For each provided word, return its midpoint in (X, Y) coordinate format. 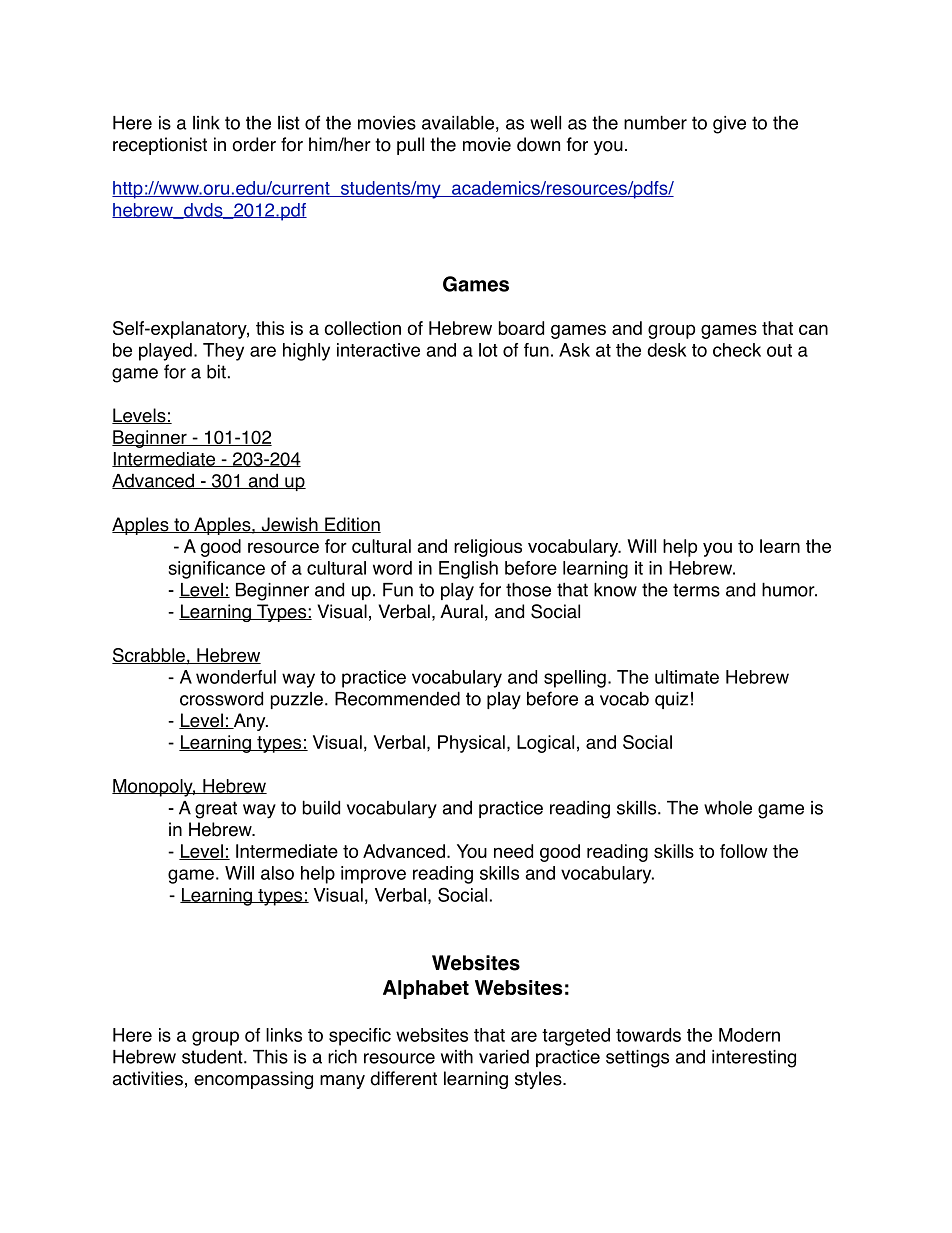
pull (410, 146)
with (457, 1056)
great (216, 810)
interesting (754, 1059)
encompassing (253, 1080)
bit (216, 371)
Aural (461, 611)
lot (488, 350)
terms (696, 590)
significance (217, 570)
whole (728, 807)
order (254, 144)
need (513, 851)
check (737, 350)
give (729, 125)
